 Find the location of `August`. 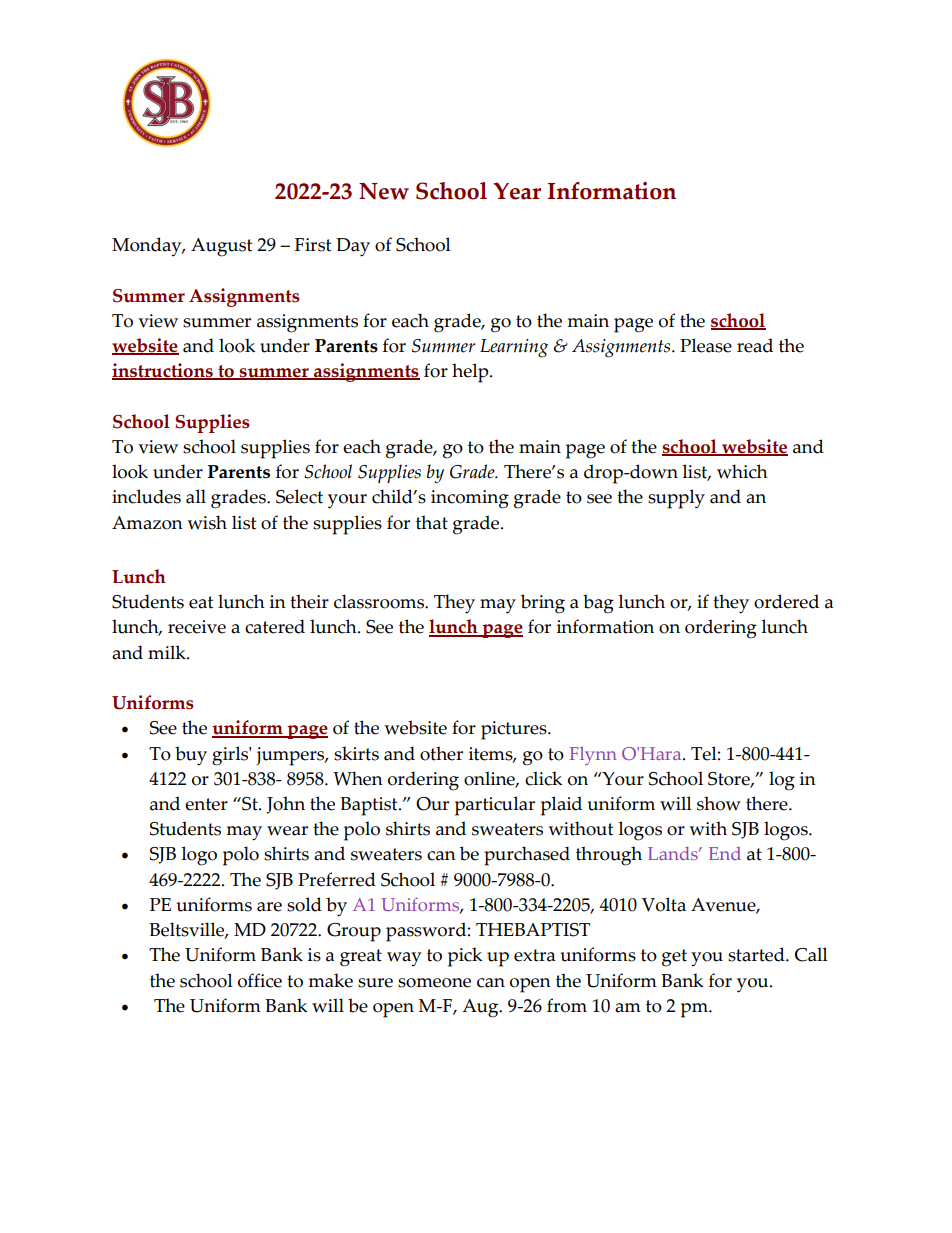

August is located at coordinates (221, 247).
